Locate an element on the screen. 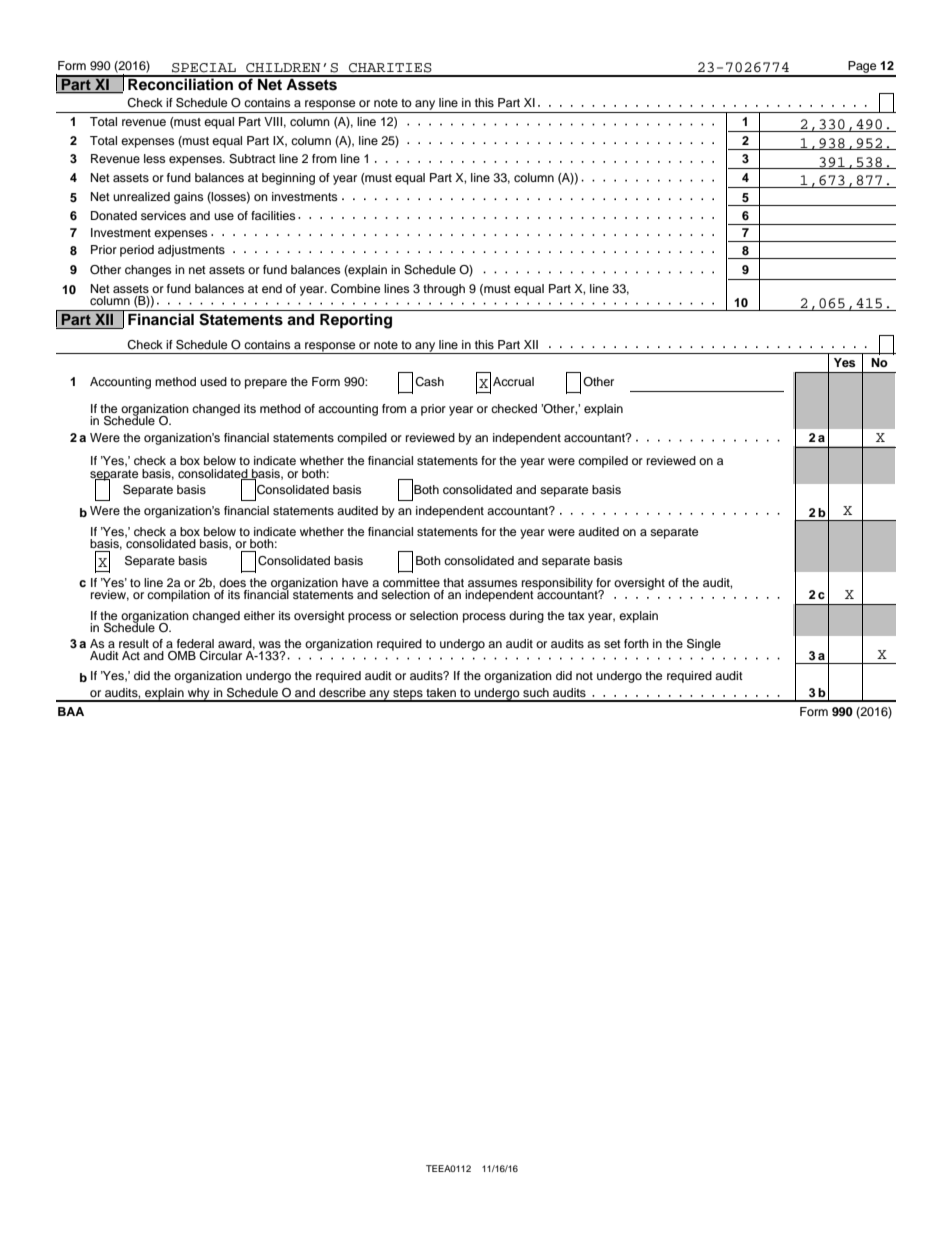 This screenshot has height=1233, width=952. Cash is located at coordinates (429, 382).
